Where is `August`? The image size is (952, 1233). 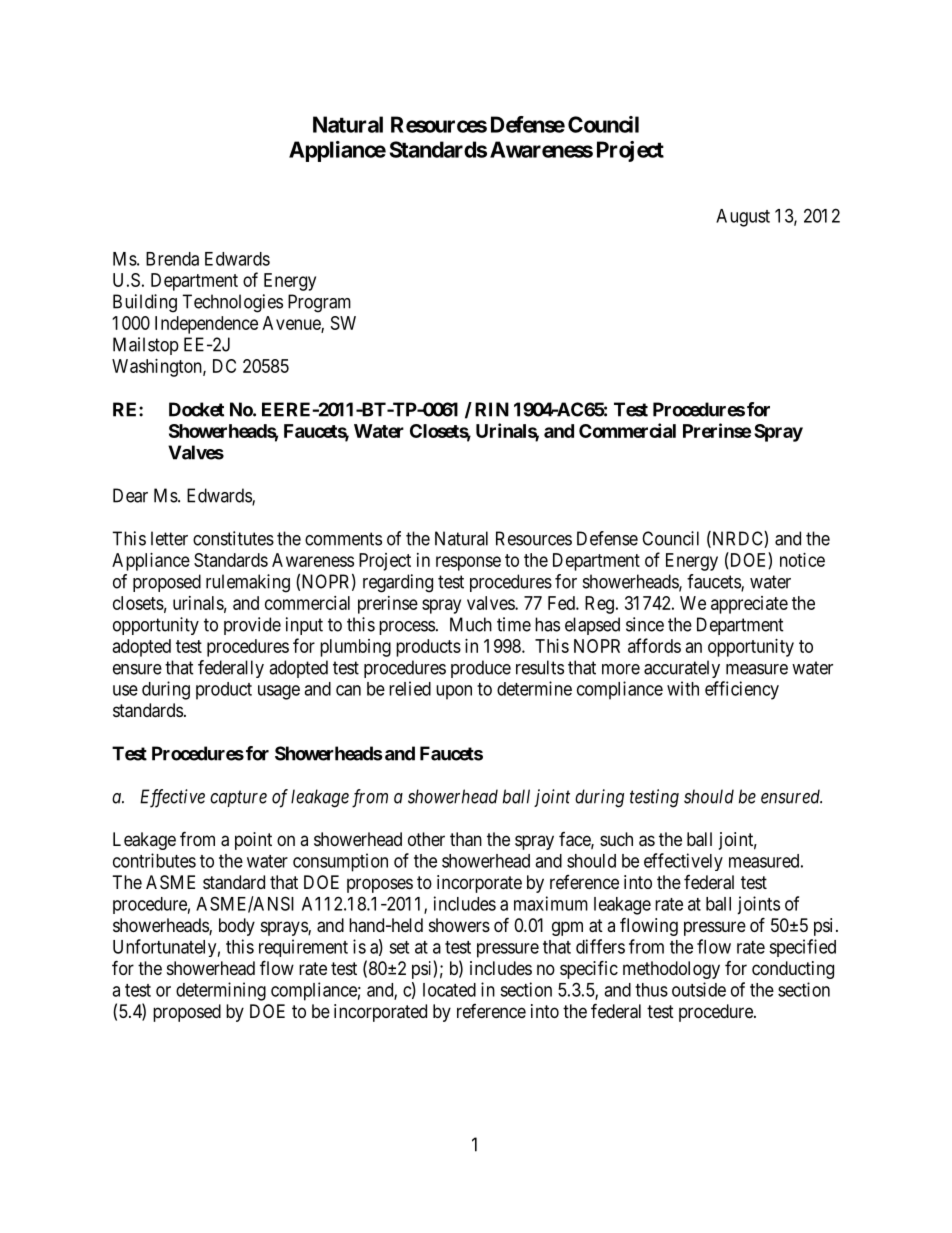
August is located at coordinates (743, 218).
